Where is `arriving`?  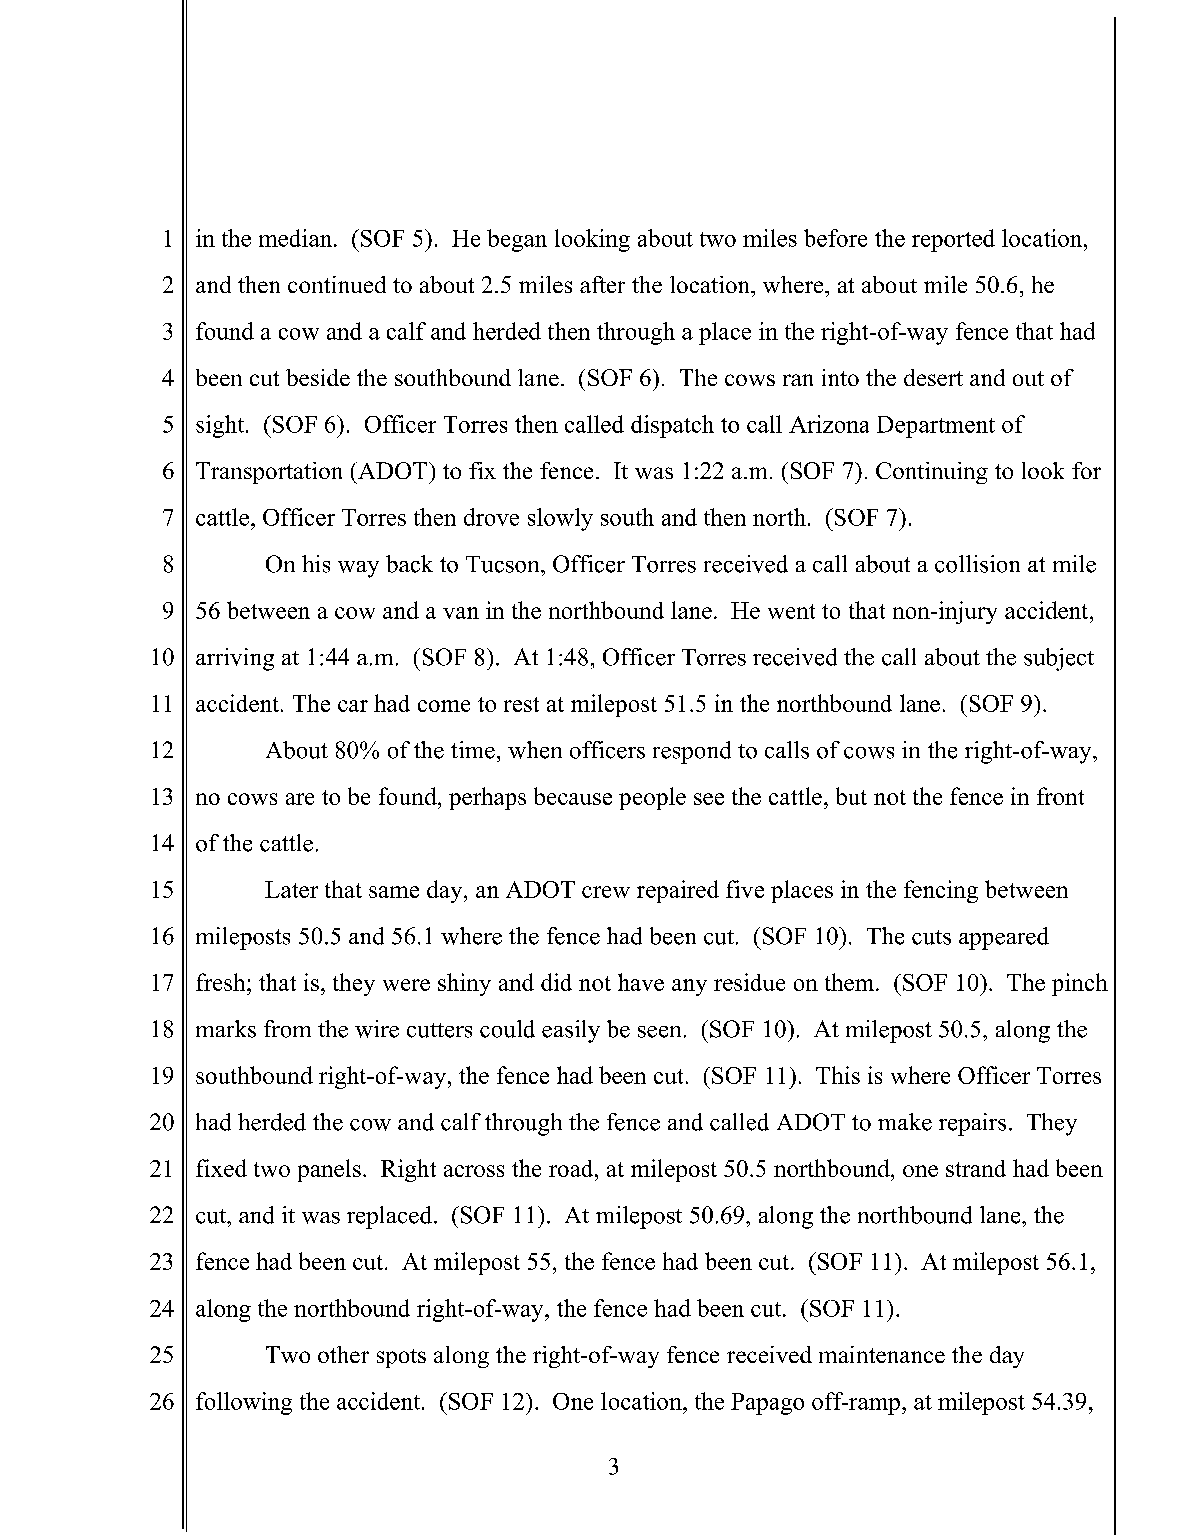
arriving is located at coordinates (235, 659).
